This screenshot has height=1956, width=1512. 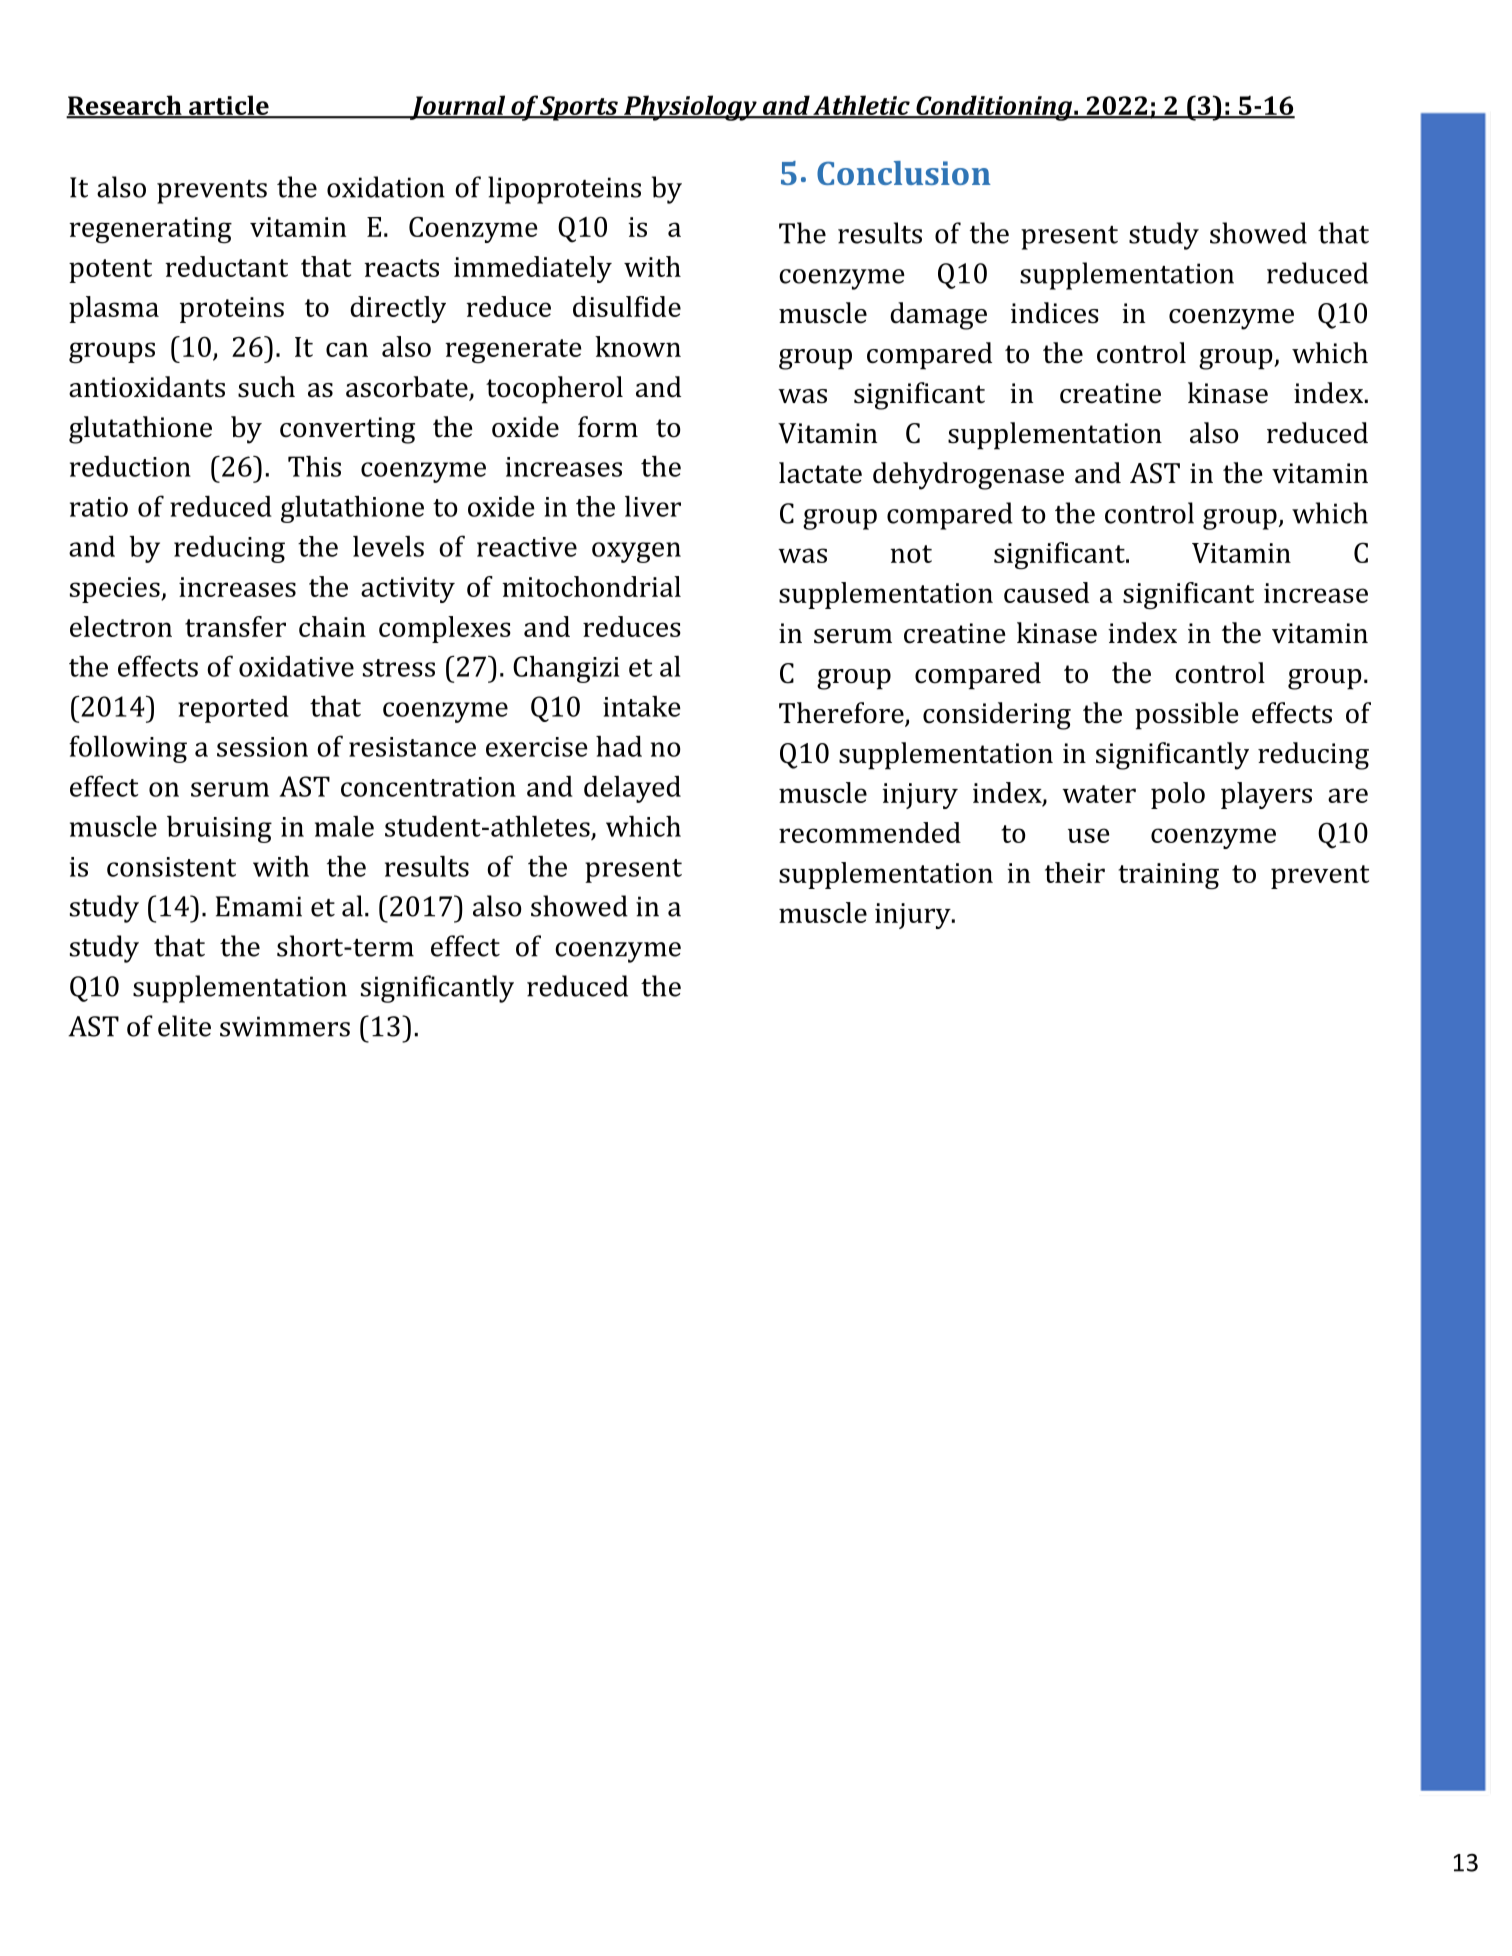 What do you see at coordinates (229, 106) in the screenshot?
I see `article` at bounding box center [229, 106].
